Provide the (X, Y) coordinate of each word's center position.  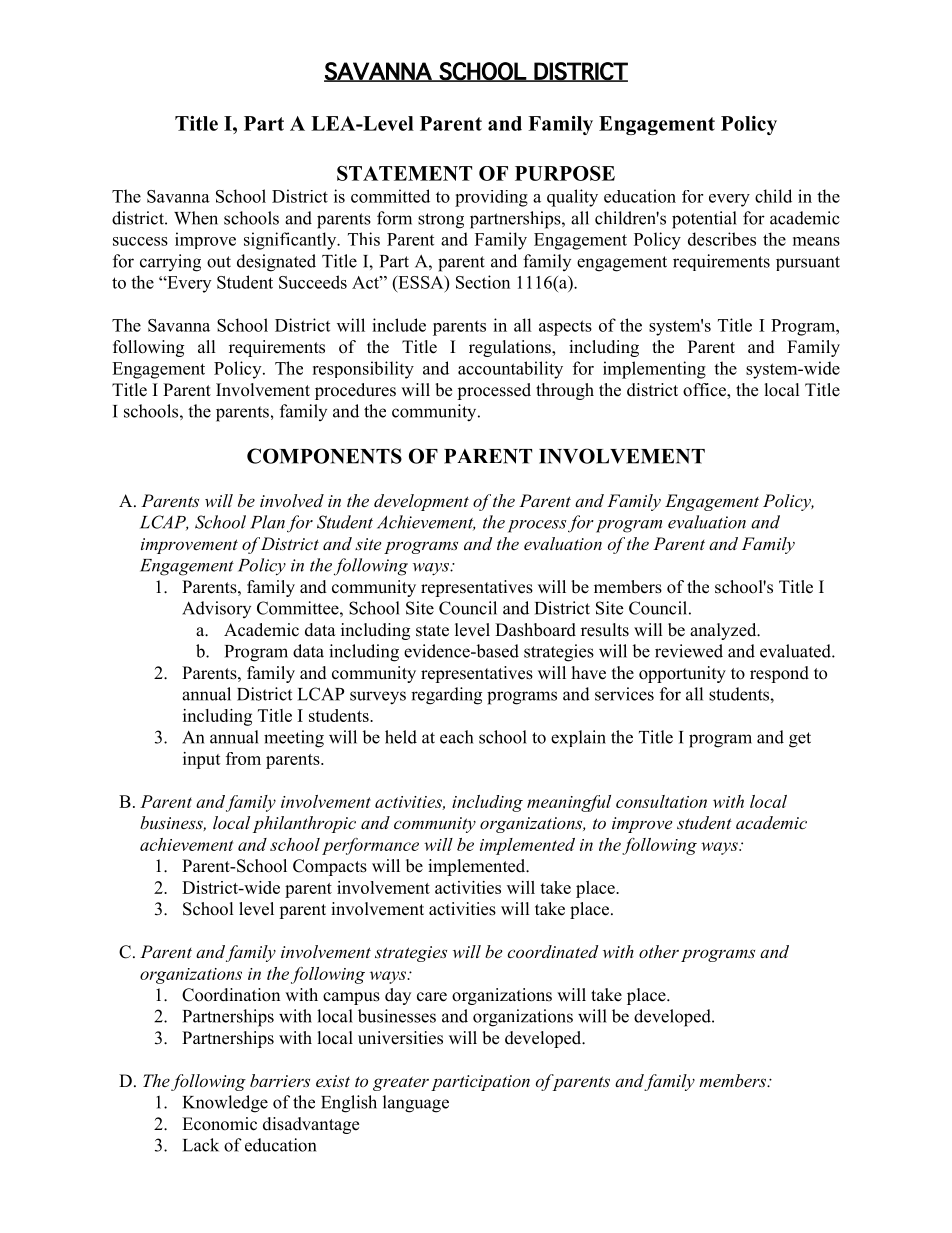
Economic (219, 1124)
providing (491, 198)
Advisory (216, 609)
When (196, 218)
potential (704, 220)
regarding (446, 696)
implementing (654, 370)
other (659, 951)
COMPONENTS (324, 456)
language (416, 1104)
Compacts (330, 867)
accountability (510, 370)
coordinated (553, 951)
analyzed (724, 631)
